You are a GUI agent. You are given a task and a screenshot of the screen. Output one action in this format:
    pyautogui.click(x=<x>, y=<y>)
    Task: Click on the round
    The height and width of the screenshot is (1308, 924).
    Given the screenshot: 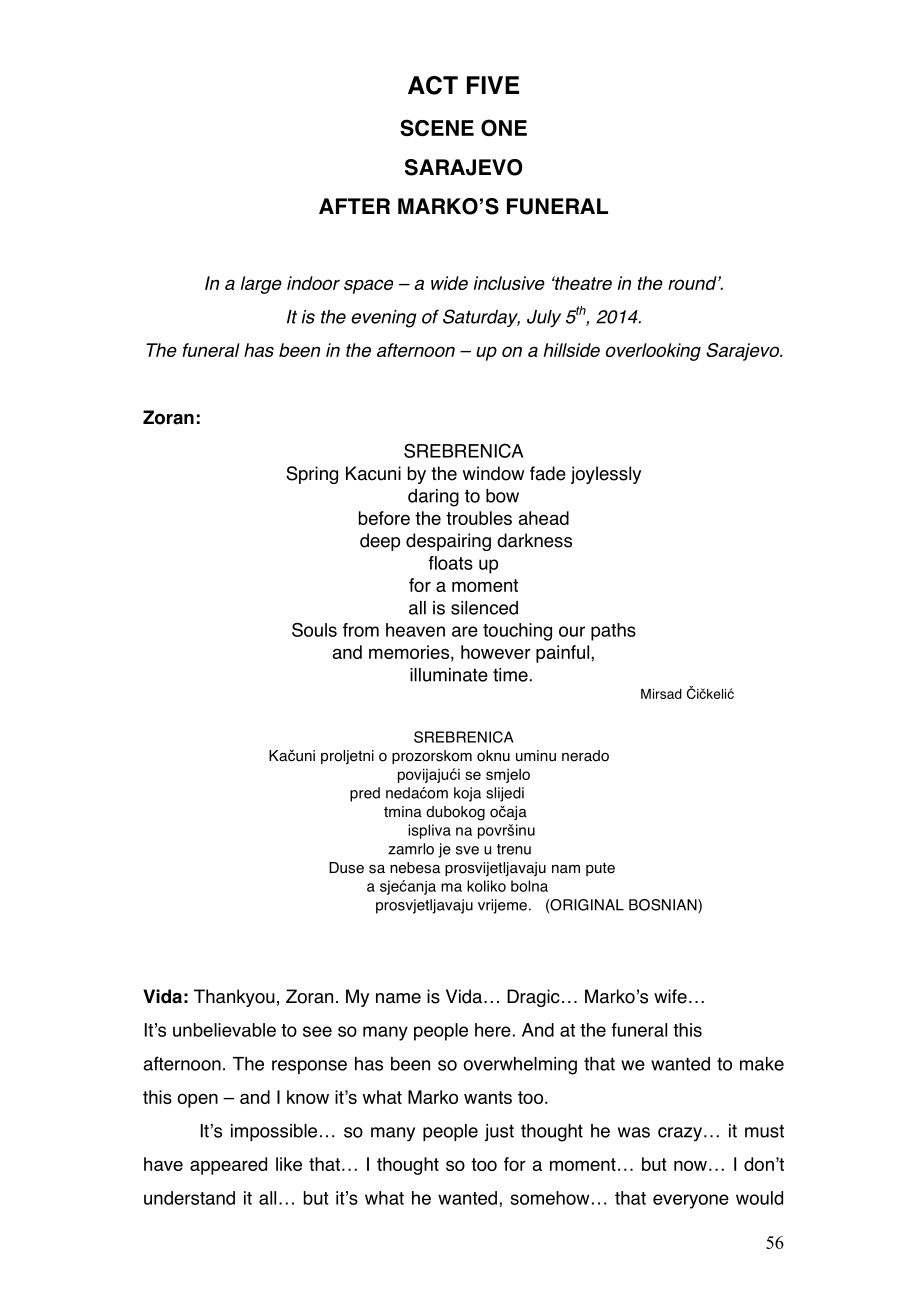 What is the action you would take?
    pyautogui.click(x=693, y=283)
